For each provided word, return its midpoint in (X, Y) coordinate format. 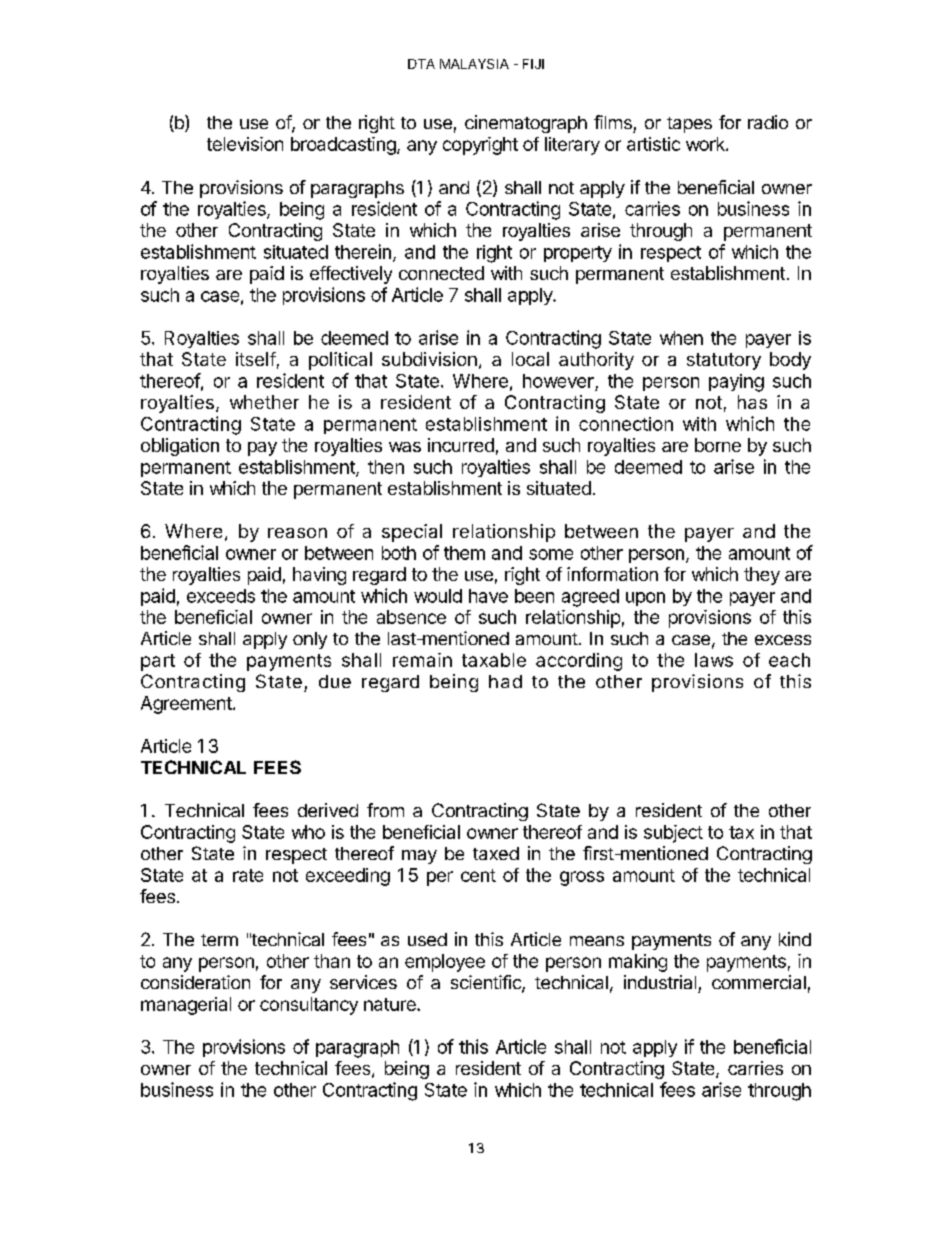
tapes (689, 125)
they (762, 576)
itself (256, 359)
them (464, 553)
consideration (195, 982)
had (505, 681)
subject (673, 834)
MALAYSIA (474, 64)
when (681, 338)
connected (441, 273)
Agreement (186, 705)
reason (297, 533)
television (245, 144)
